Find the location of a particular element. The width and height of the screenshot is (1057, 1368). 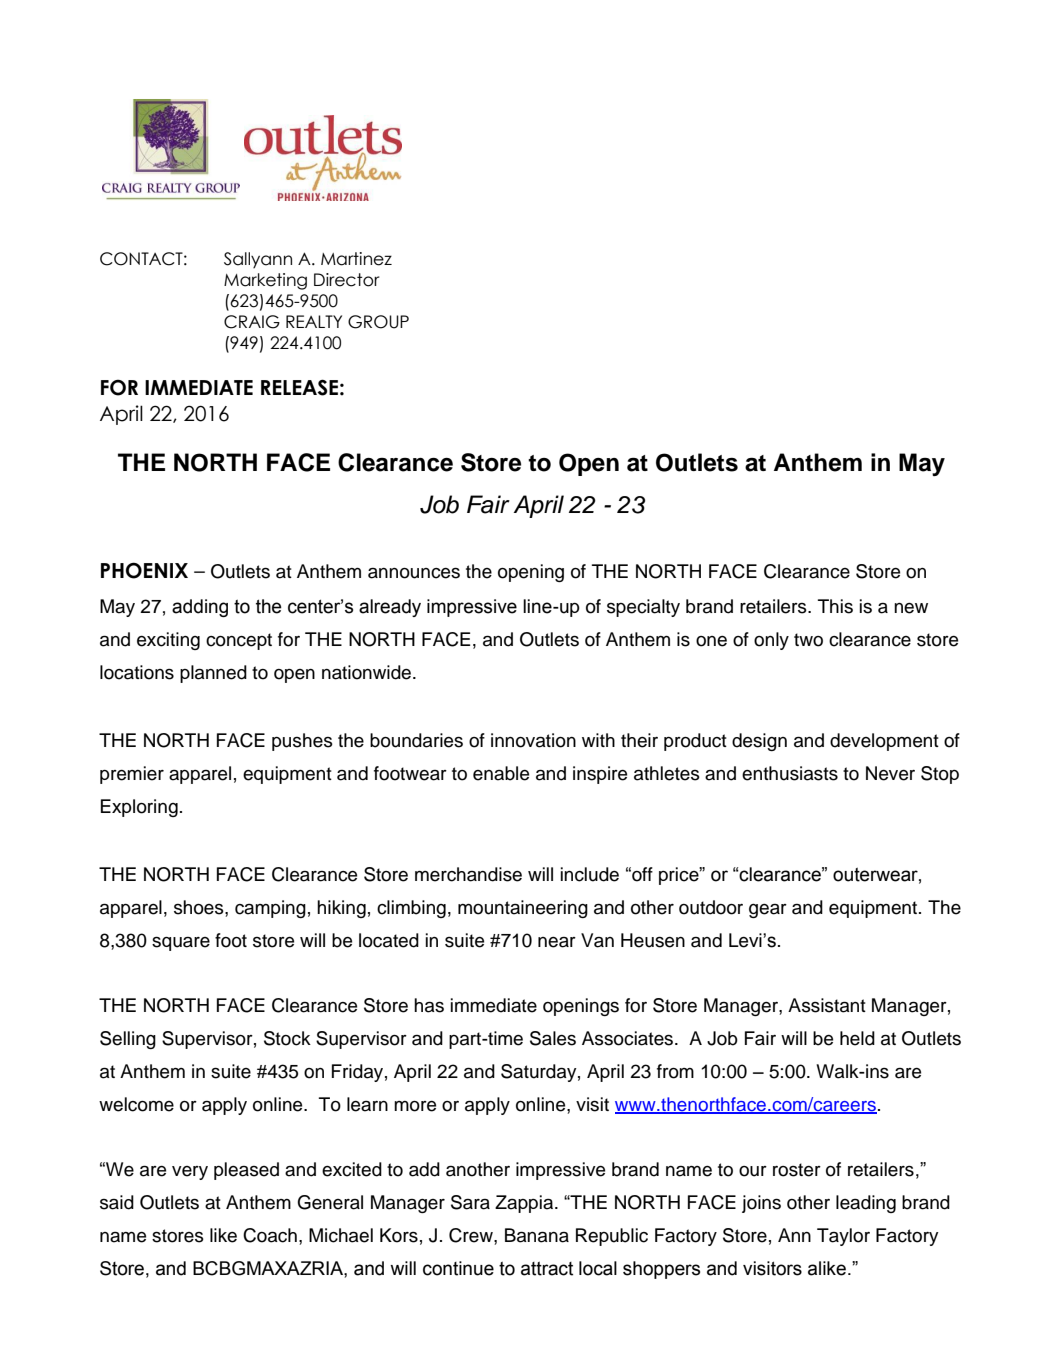

Coach is located at coordinates (270, 1235).
